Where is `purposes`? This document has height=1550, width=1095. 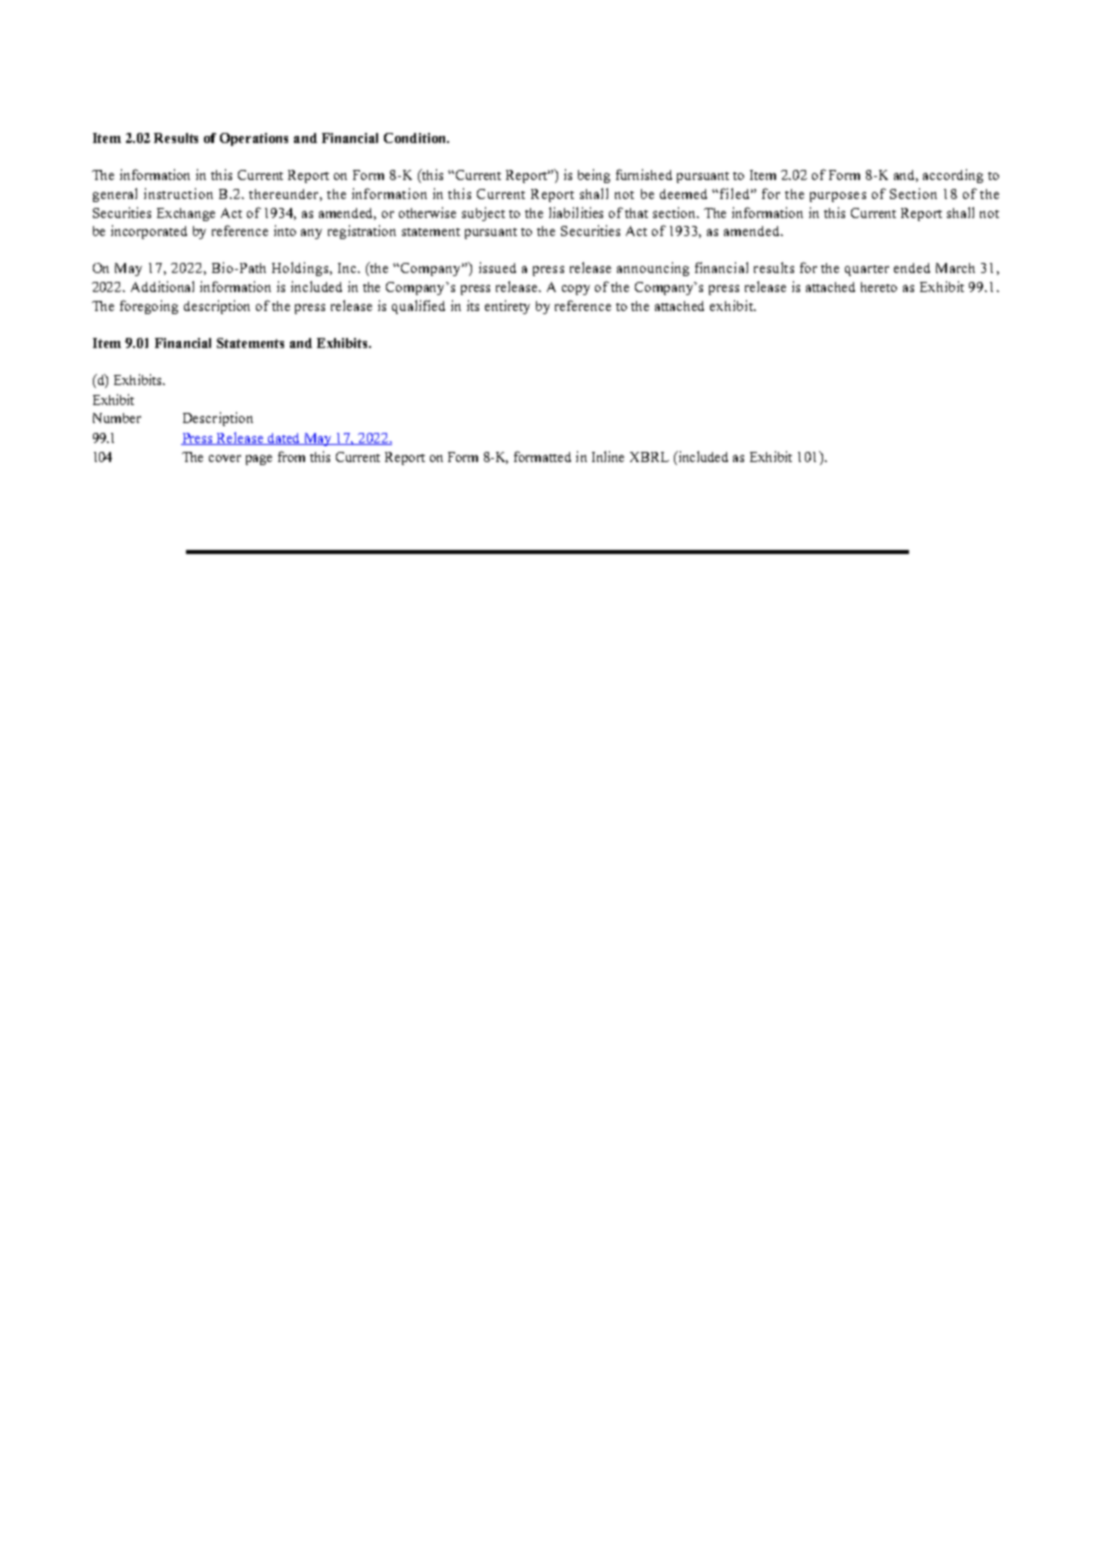
purposes is located at coordinates (838, 197).
